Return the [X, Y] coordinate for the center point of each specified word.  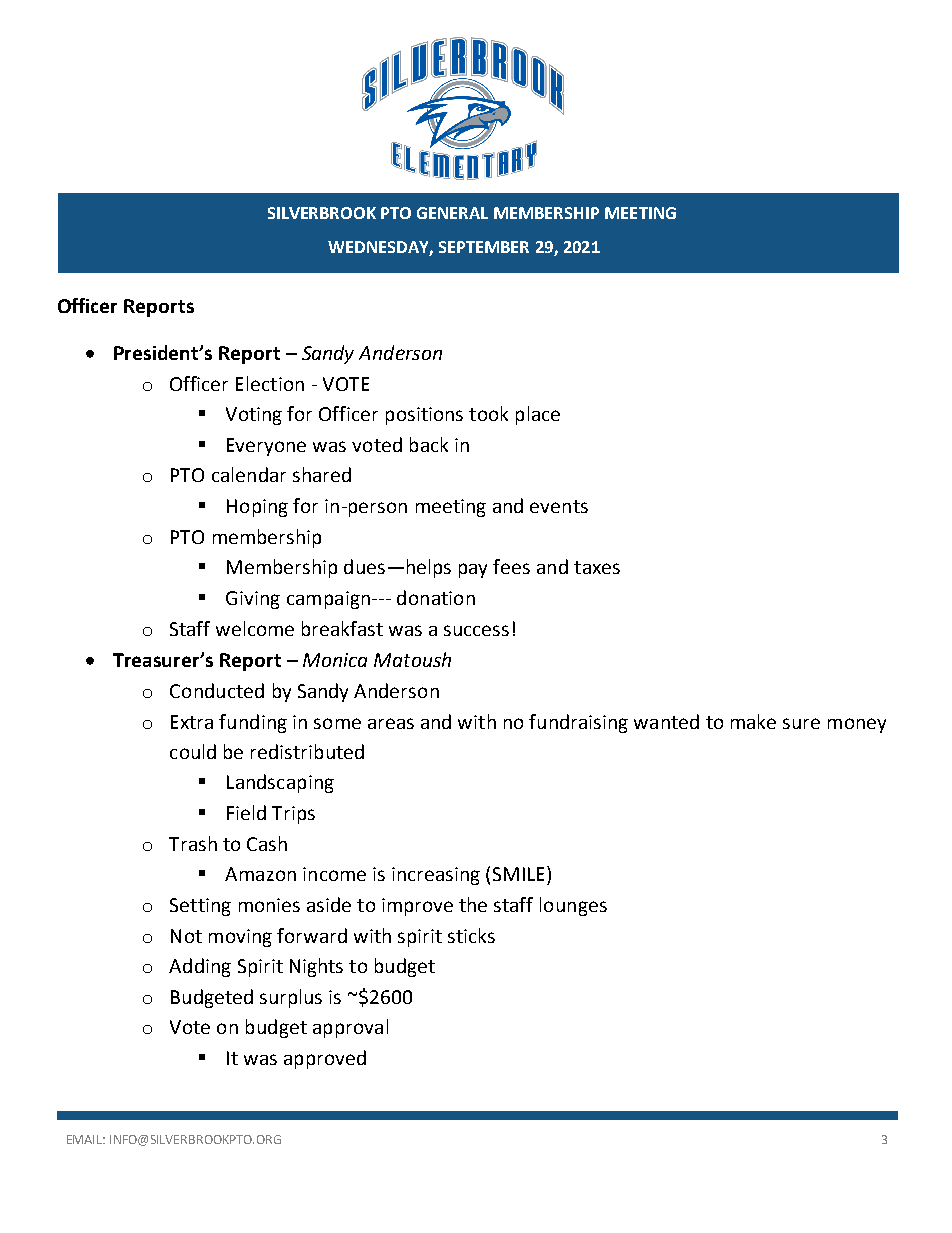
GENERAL [452, 213]
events [559, 506]
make [753, 721]
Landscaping [280, 783]
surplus [291, 998]
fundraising [578, 723]
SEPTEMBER [484, 247]
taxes [597, 567]
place [538, 415]
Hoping [257, 508]
